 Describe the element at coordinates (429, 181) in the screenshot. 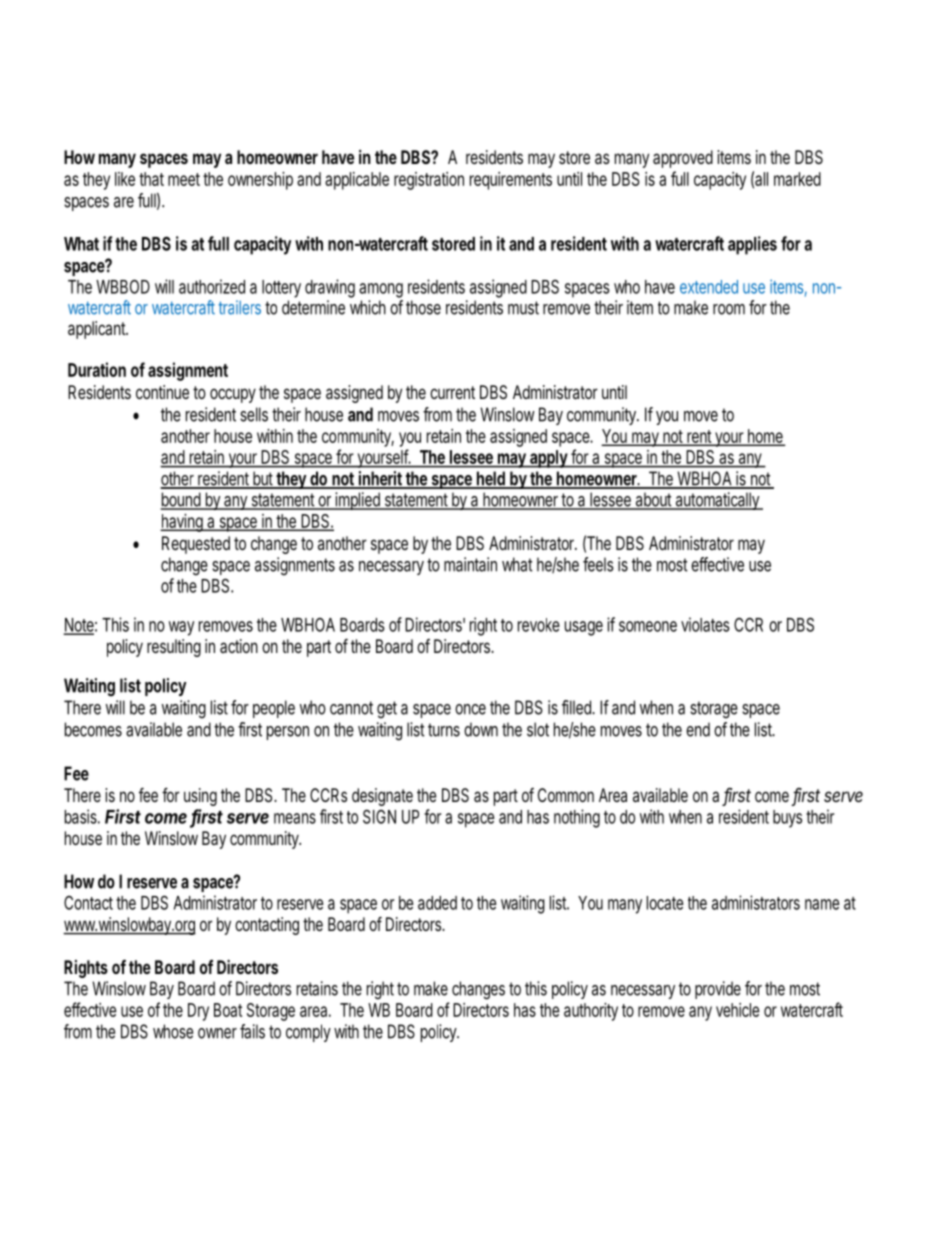

I see `registration` at that location.
